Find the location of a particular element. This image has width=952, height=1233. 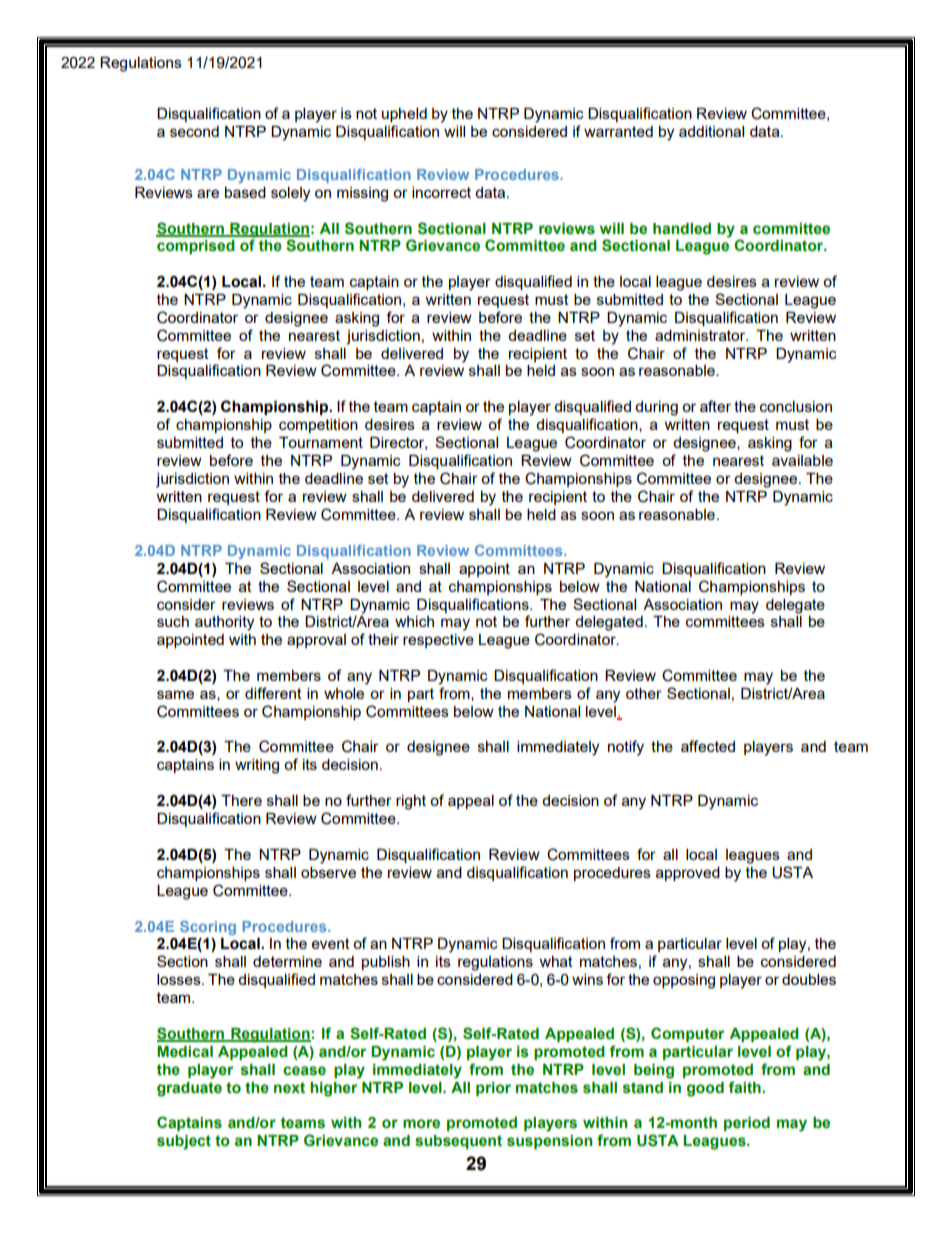

authority is located at coordinates (224, 623).
